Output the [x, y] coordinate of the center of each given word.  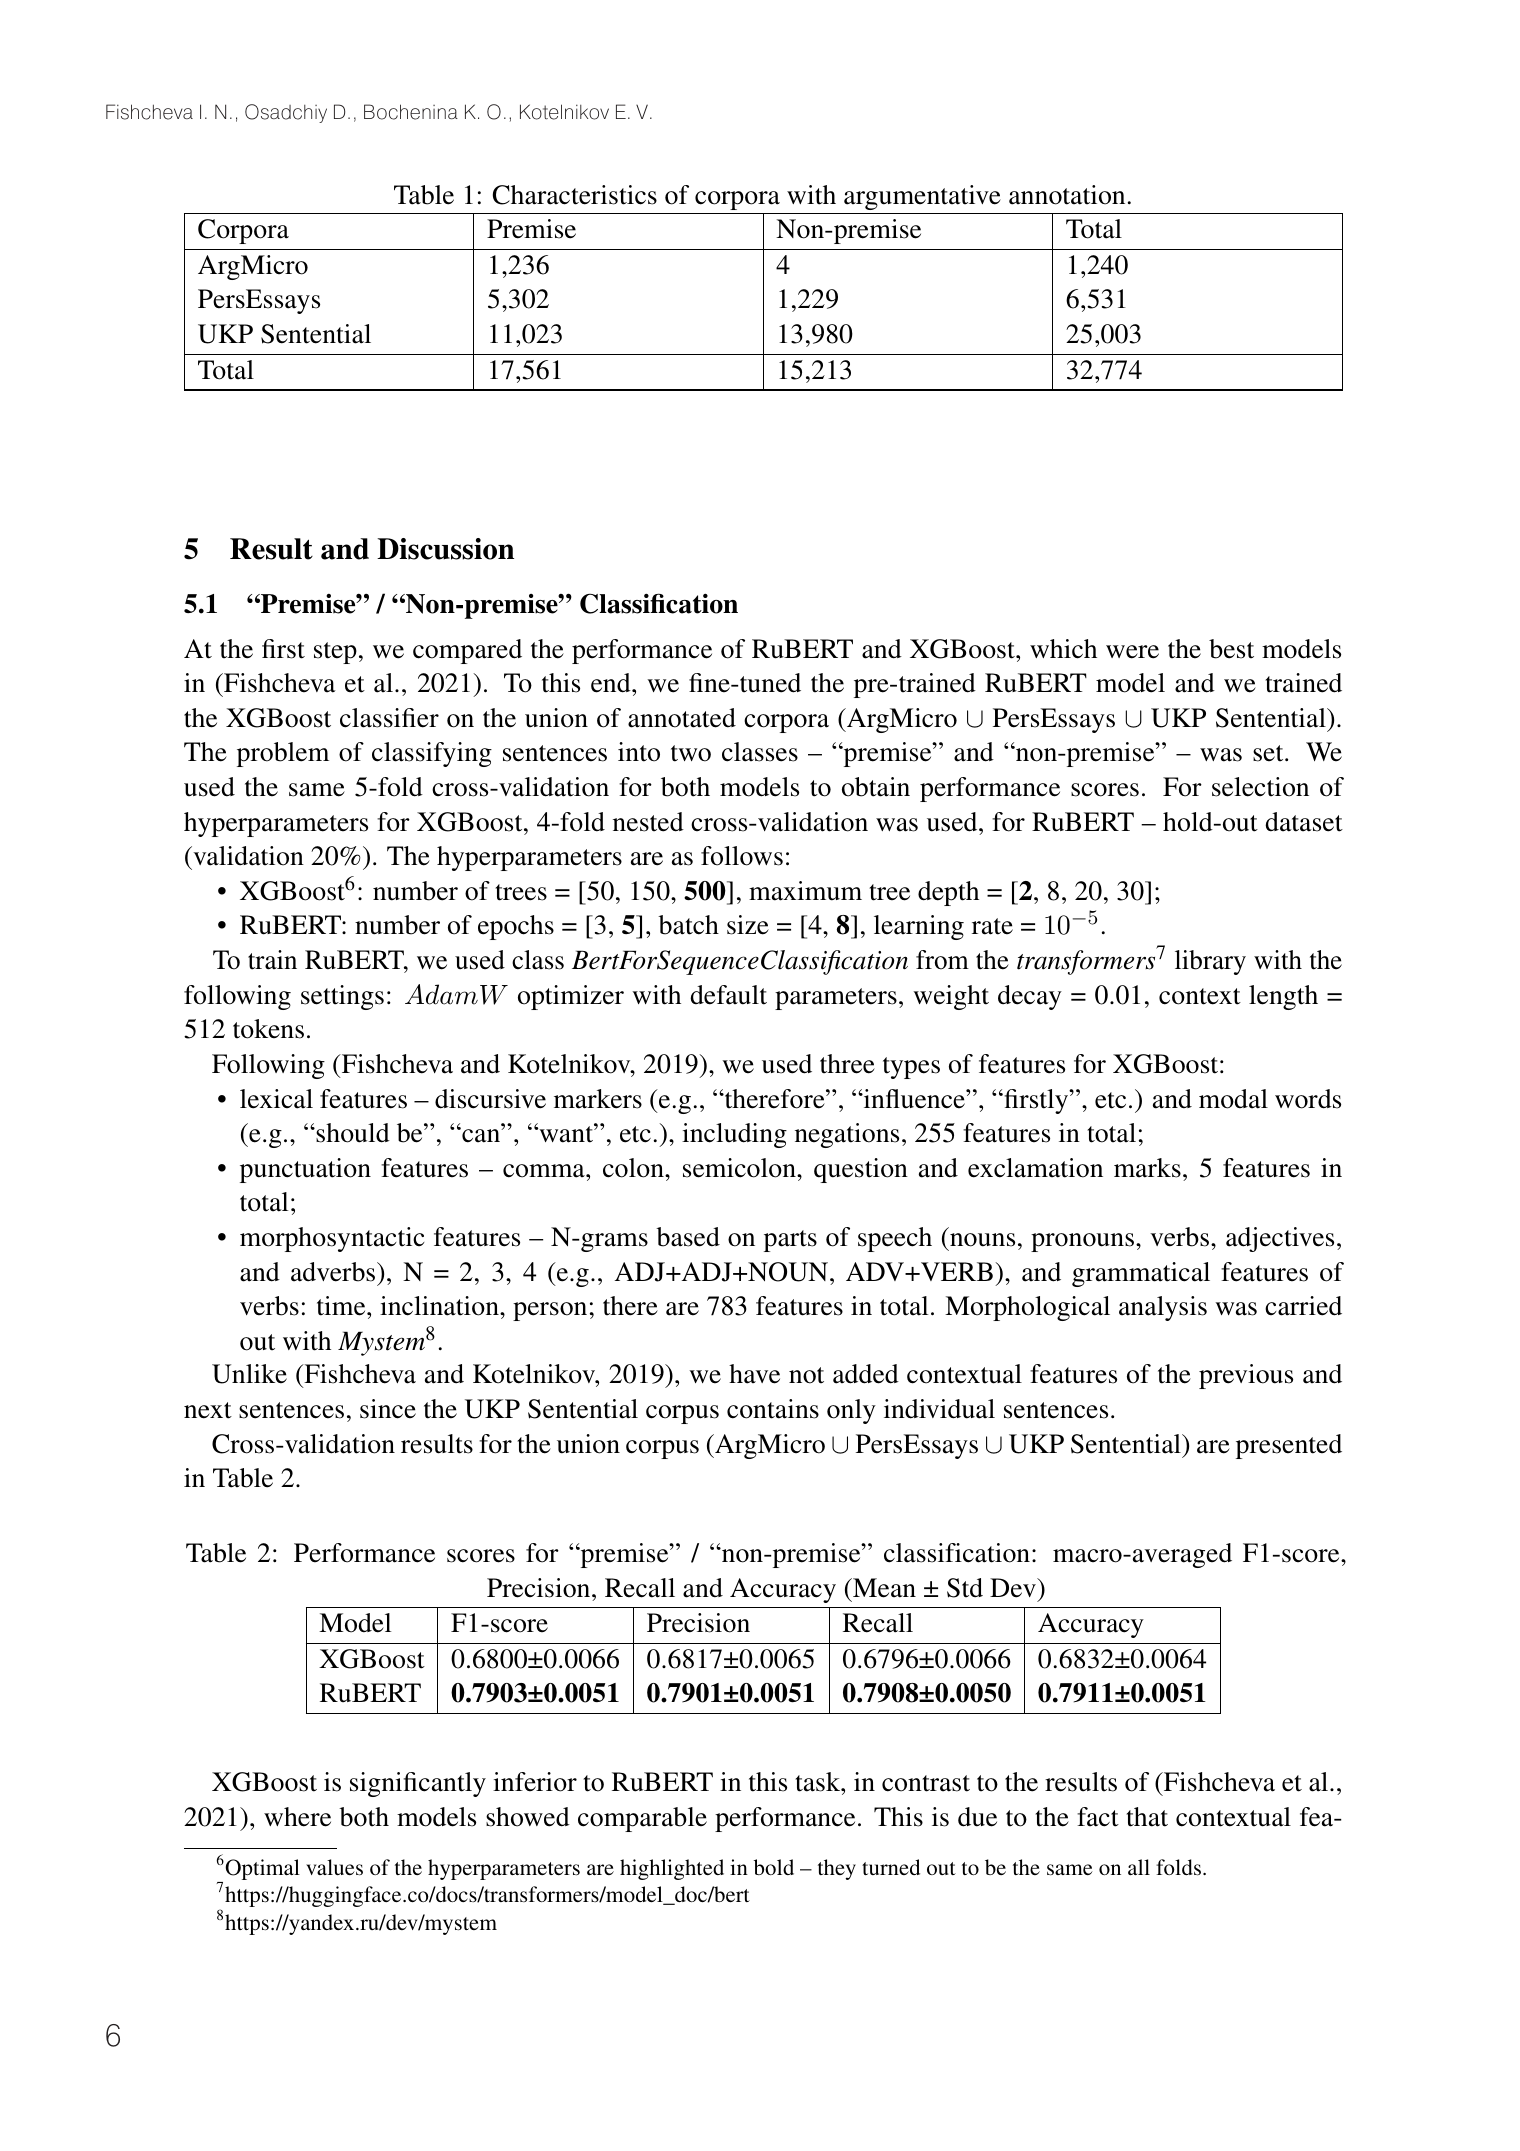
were [1132, 652]
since [388, 1409]
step [335, 653]
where [297, 1817]
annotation [1067, 195]
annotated [682, 718]
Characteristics [575, 195]
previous [1246, 1376]
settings [342, 997]
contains [773, 1409]
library [1210, 962]
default [728, 995]
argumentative [922, 197]
